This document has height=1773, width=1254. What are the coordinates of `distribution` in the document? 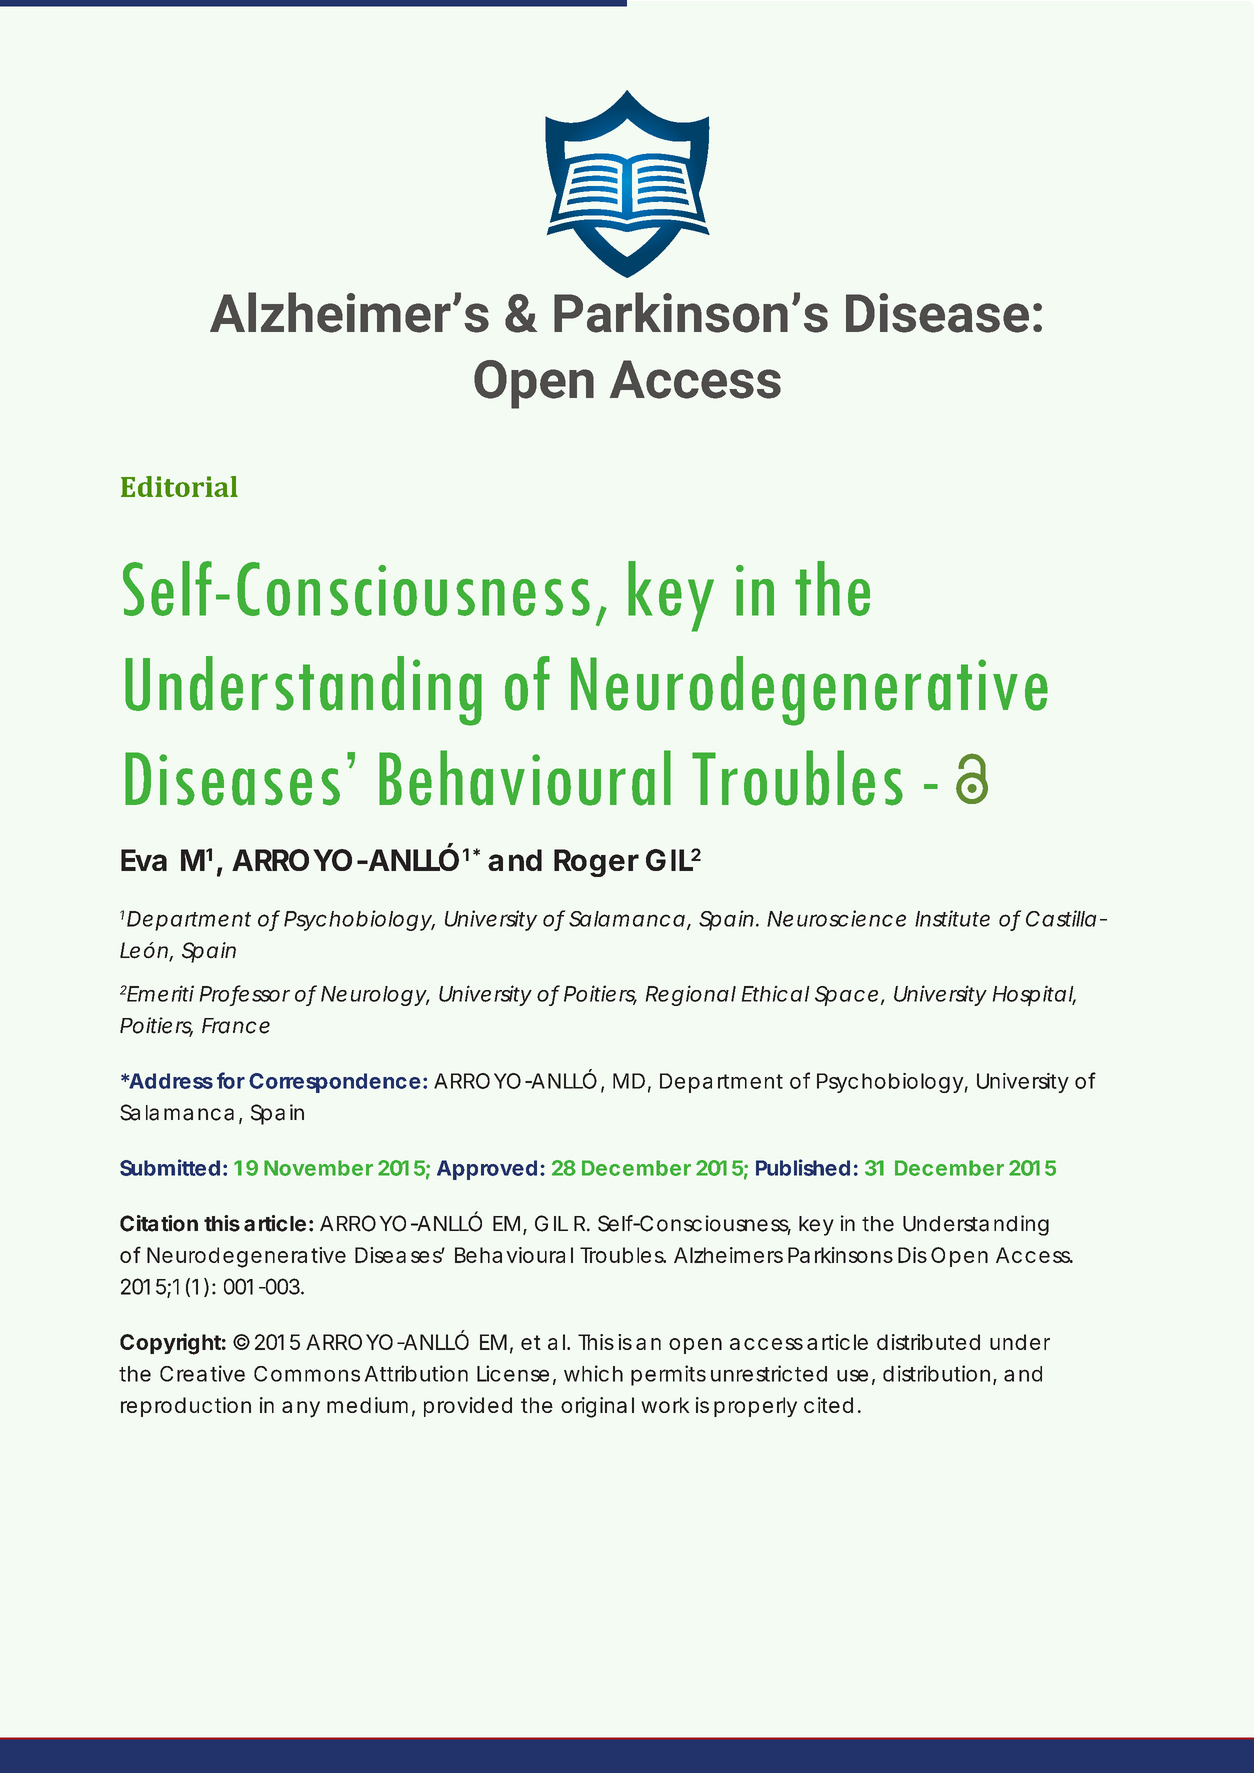 It's located at (936, 1373).
